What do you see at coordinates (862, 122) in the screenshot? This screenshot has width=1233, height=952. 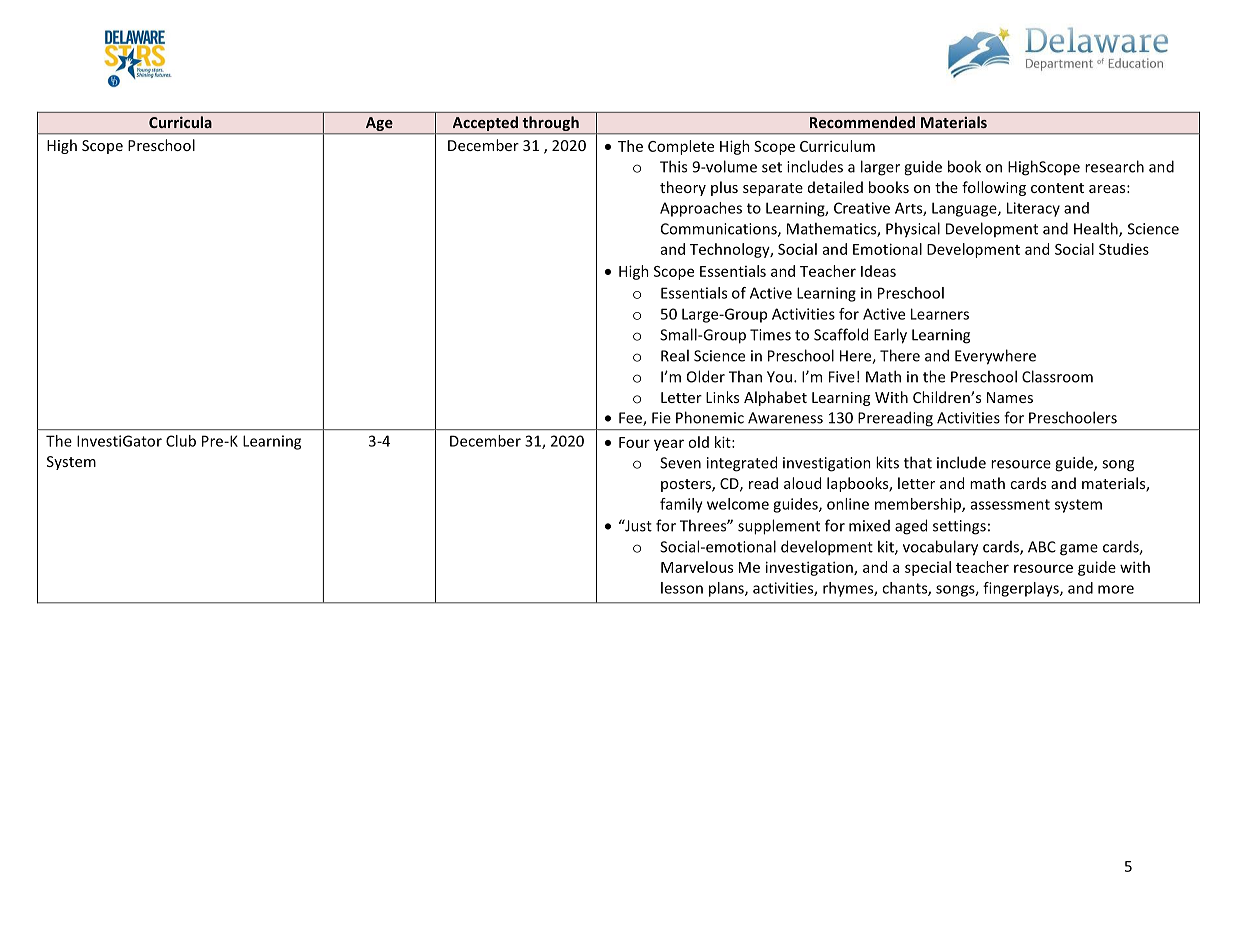 I see `Recommended` at bounding box center [862, 122].
